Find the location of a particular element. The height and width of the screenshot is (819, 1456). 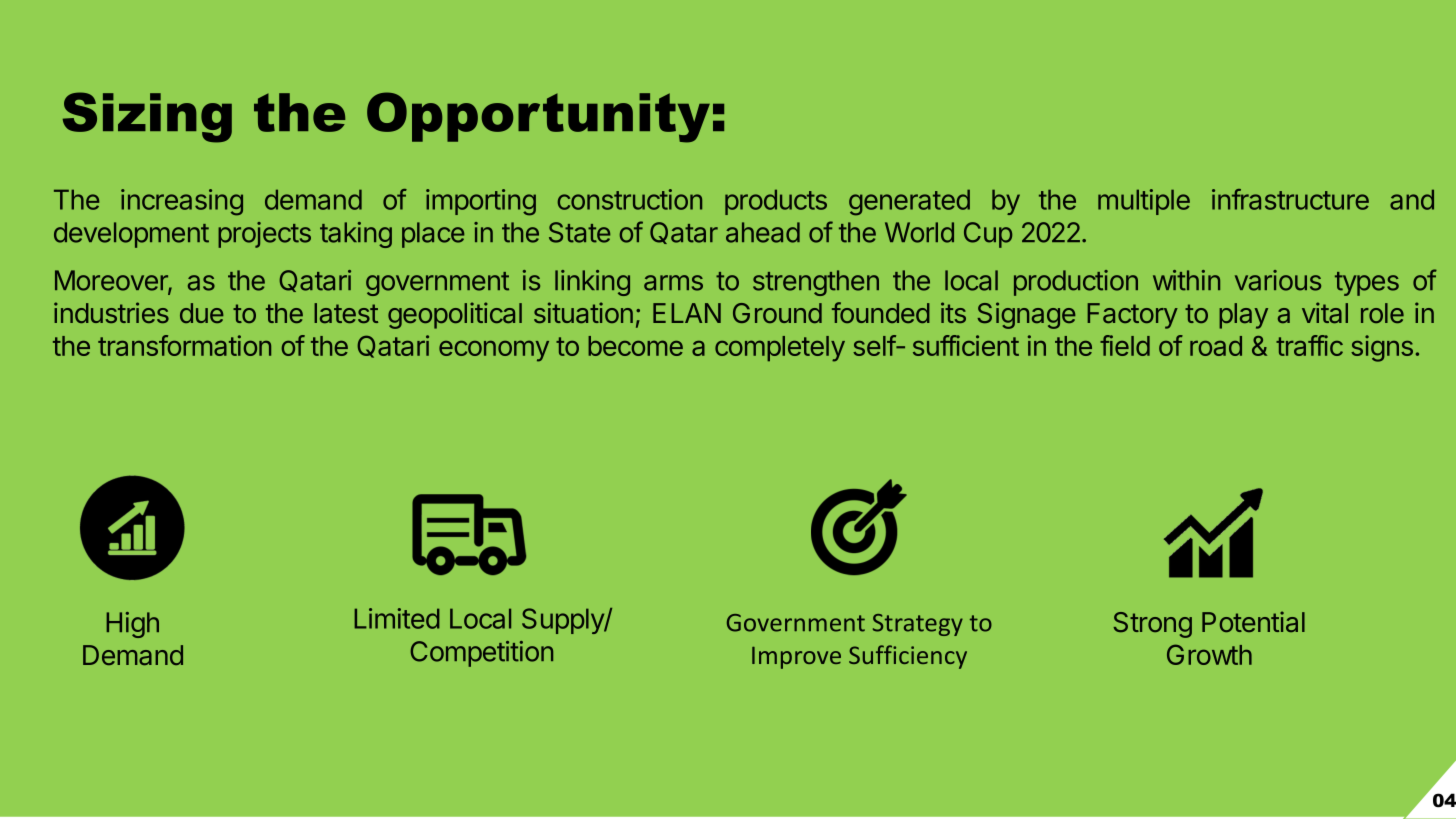

completely is located at coordinates (780, 349).
